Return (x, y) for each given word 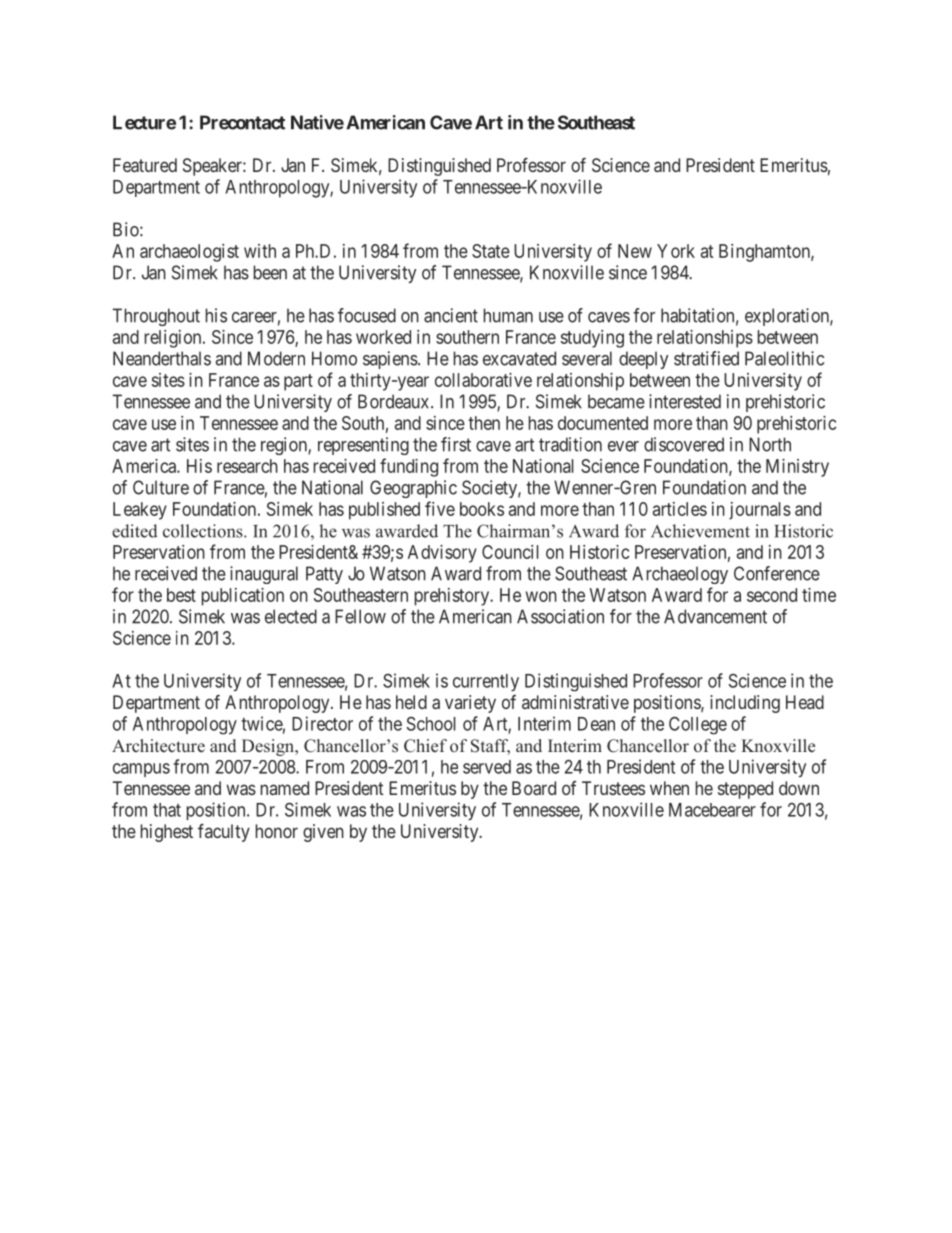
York (676, 251)
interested (685, 401)
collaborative (483, 380)
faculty (224, 833)
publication (243, 597)
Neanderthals (162, 358)
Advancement (715, 616)
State (491, 251)
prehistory (453, 597)
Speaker (213, 167)
